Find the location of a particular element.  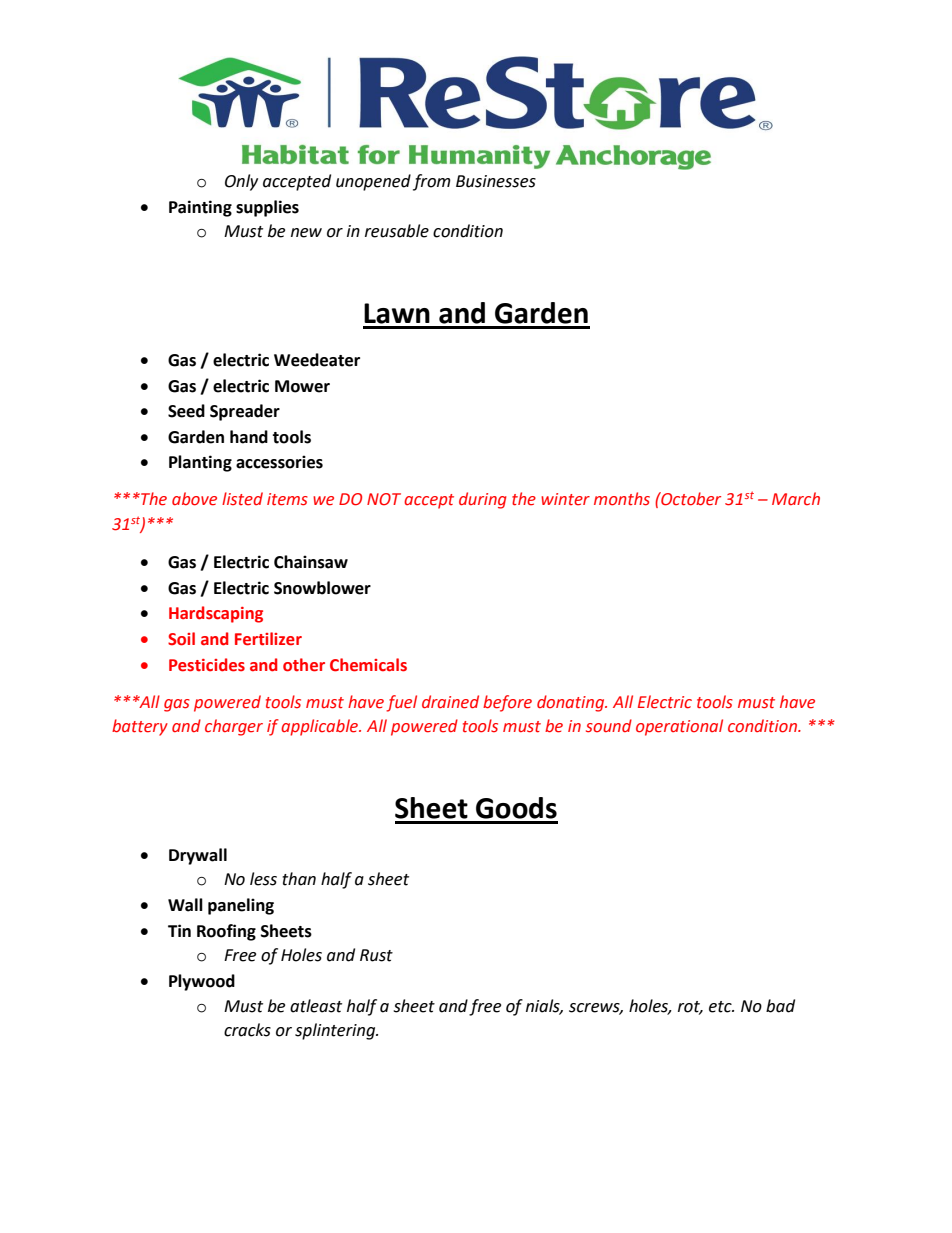

during is located at coordinates (483, 500).
